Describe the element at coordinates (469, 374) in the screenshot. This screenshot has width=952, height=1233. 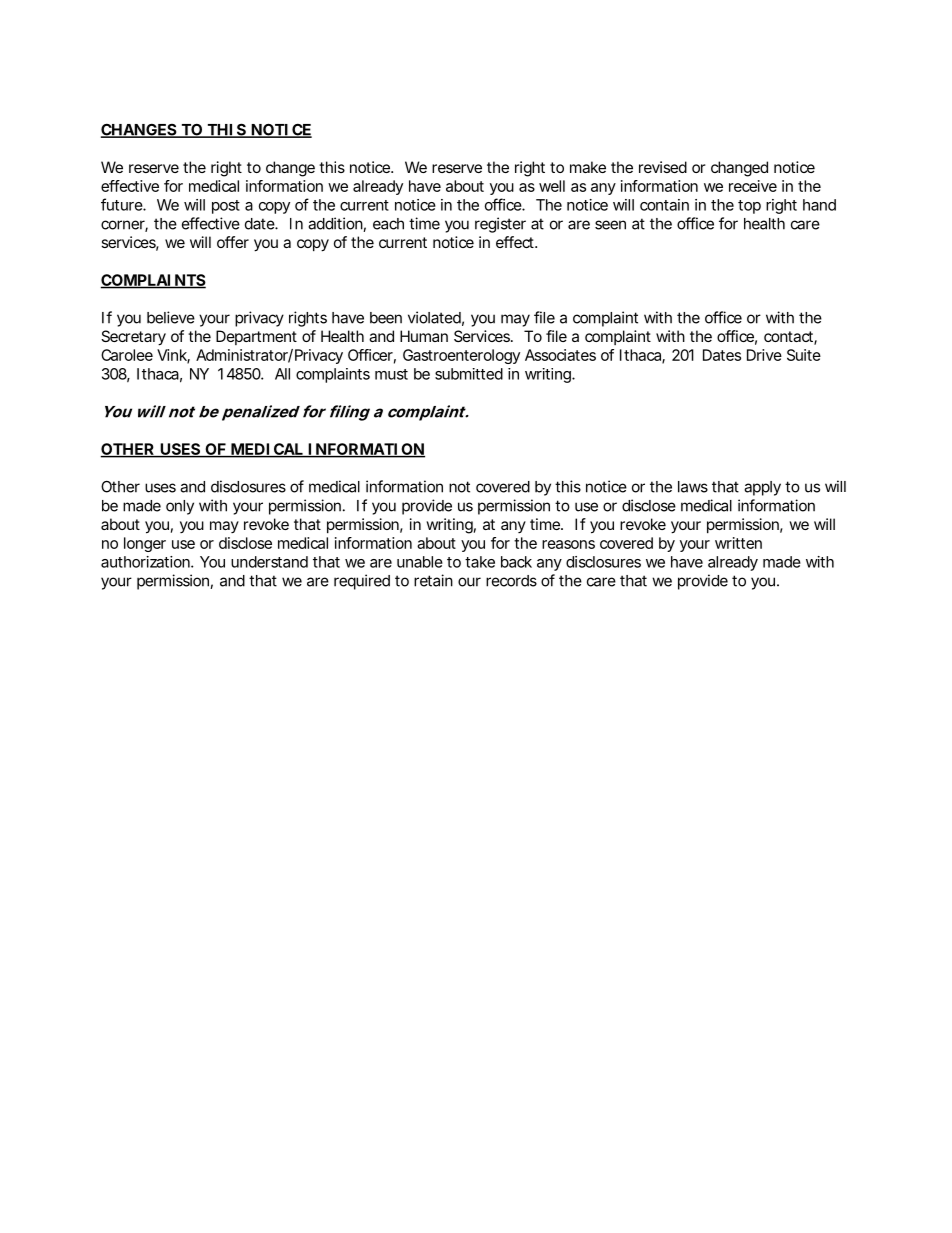
I see `submitted` at that location.
